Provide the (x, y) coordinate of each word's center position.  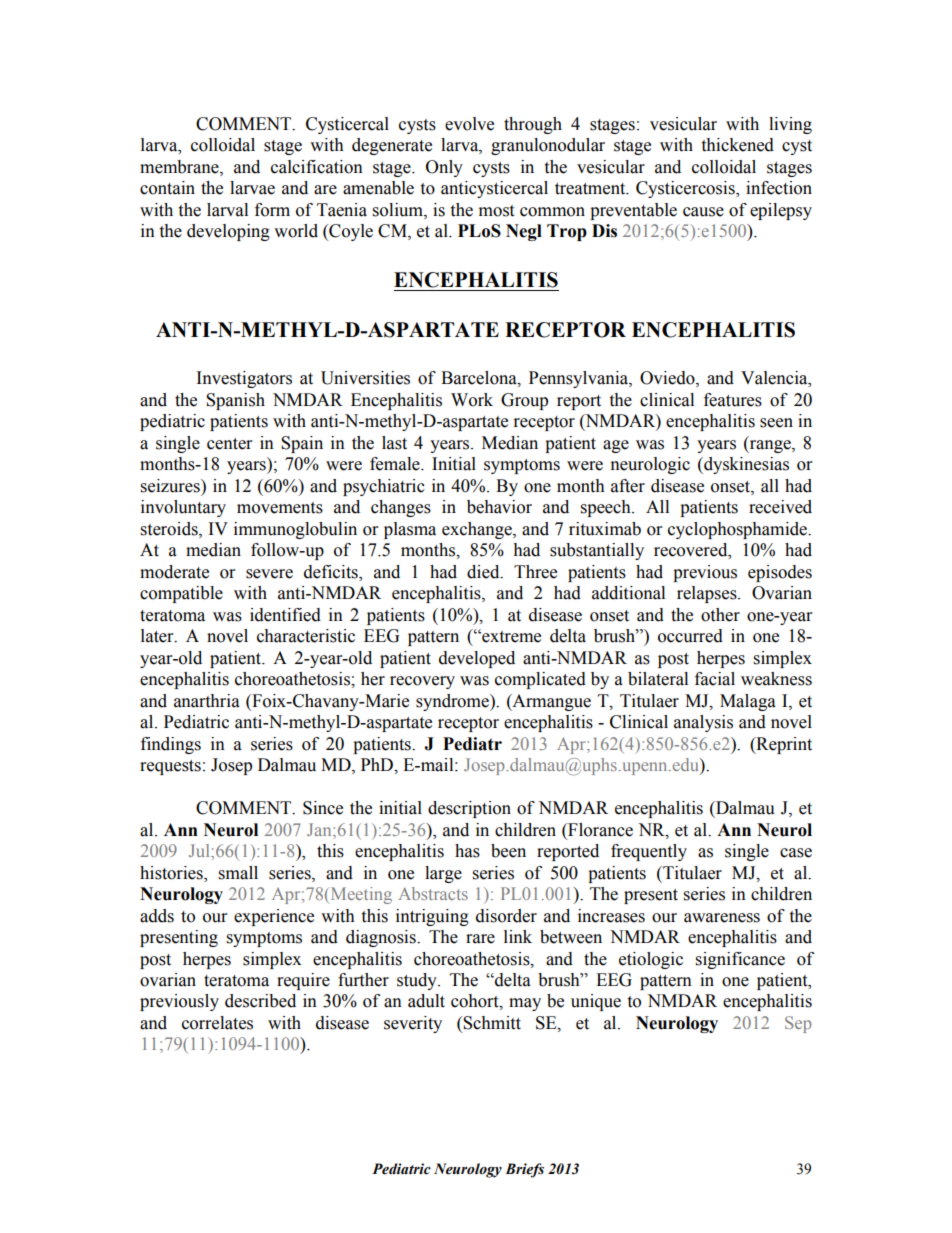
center (229, 444)
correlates (217, 1023)
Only (444, 168)
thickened (737, 145)
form (272, 210)
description (469, 809)
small (238, 873)
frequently (649, 852)
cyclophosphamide (739, 530)
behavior (499, 507)
